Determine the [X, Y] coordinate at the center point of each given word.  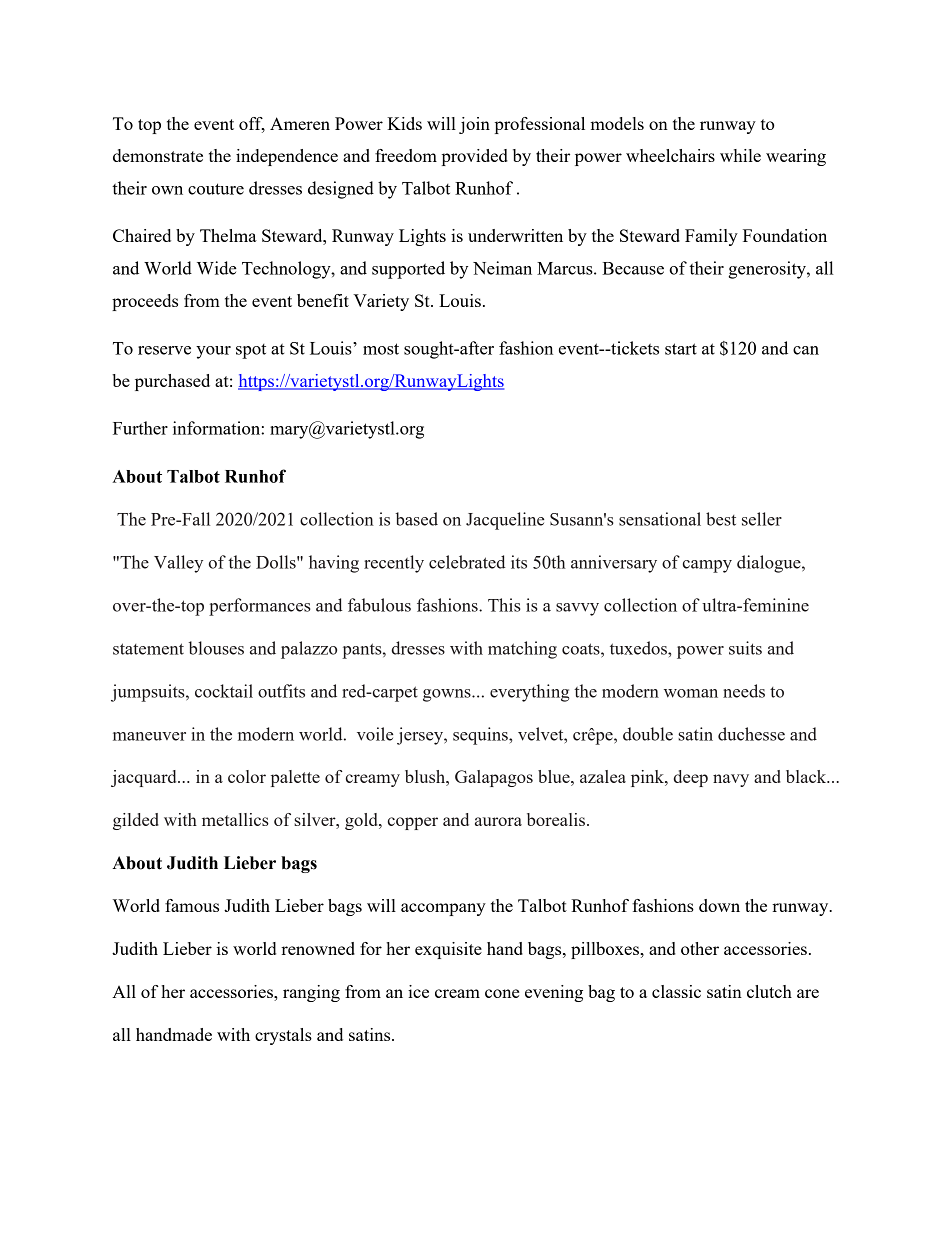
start [681, 349]
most [381, 349]
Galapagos [494, 778]
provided [475, 157]
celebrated [467, 562]
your [213, 352]
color [247, 776]
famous [192, 905]
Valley [178, 564]
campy [707, 566]
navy [731, 780]
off [252, 125]
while [740, 155]
